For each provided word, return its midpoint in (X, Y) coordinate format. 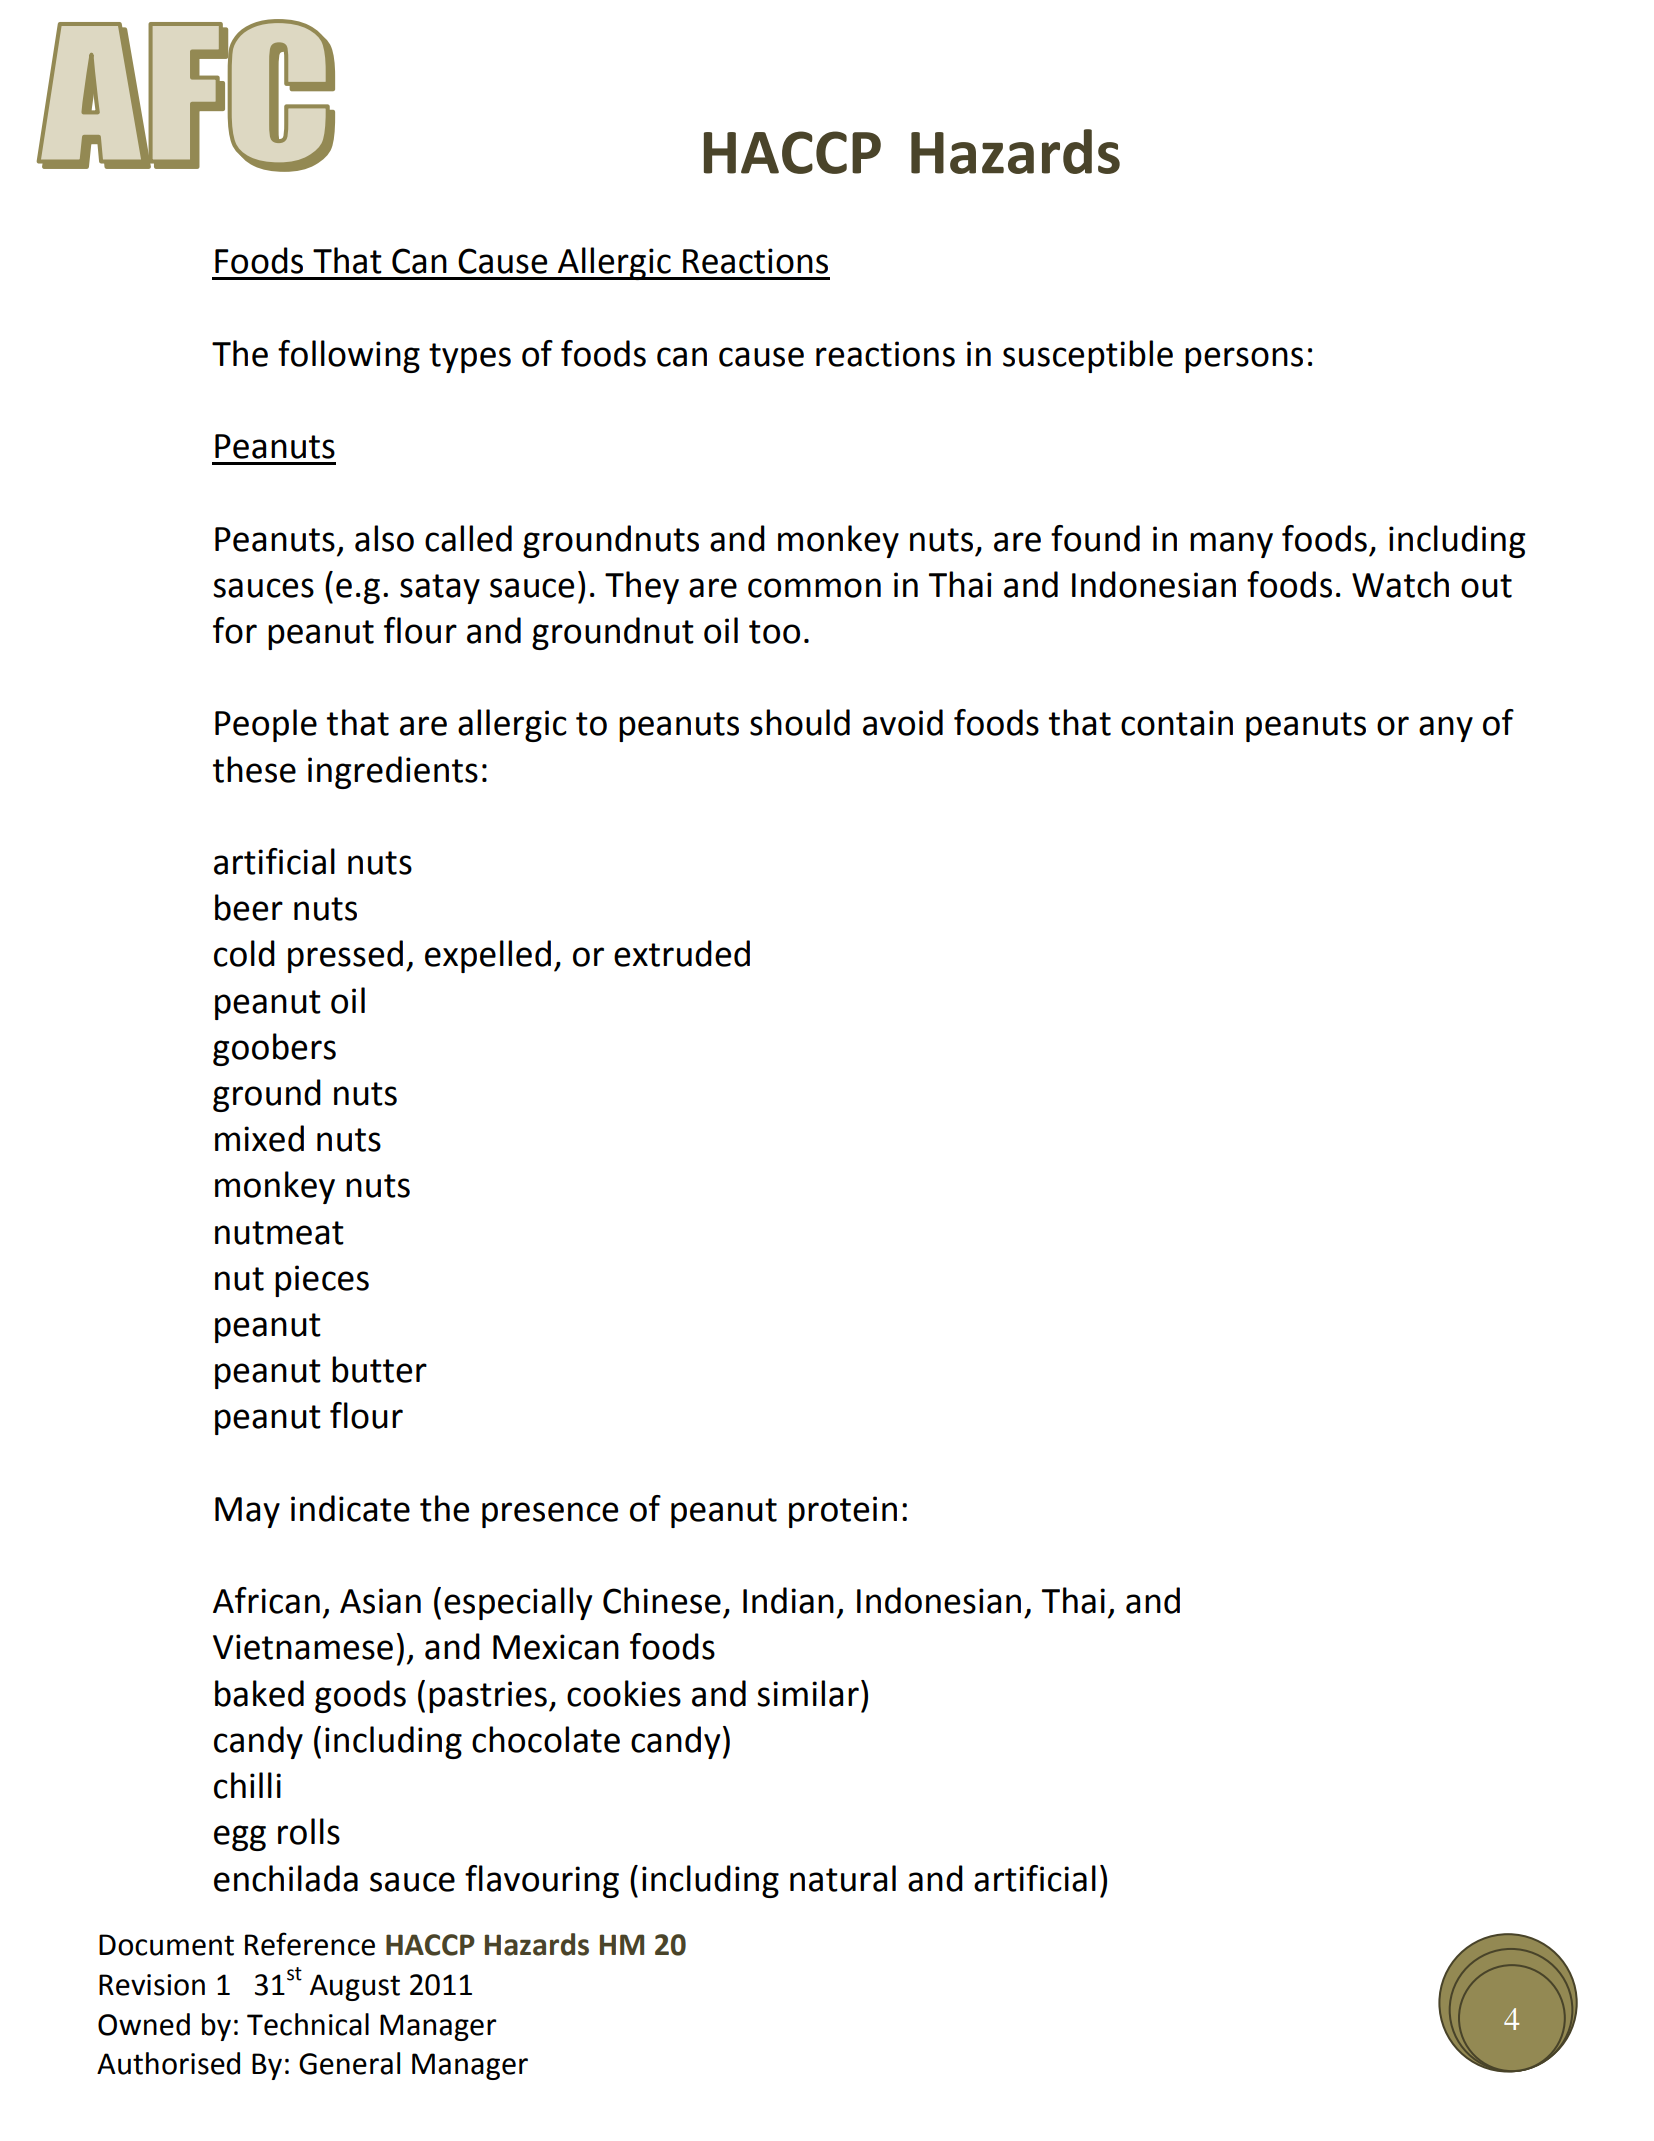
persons (1244, 360)
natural (843, 1878)
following (349, 356)
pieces (322, 1281)
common (814, 588)
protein (843, 1512)
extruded (682, 953)
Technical (308, 2024)
